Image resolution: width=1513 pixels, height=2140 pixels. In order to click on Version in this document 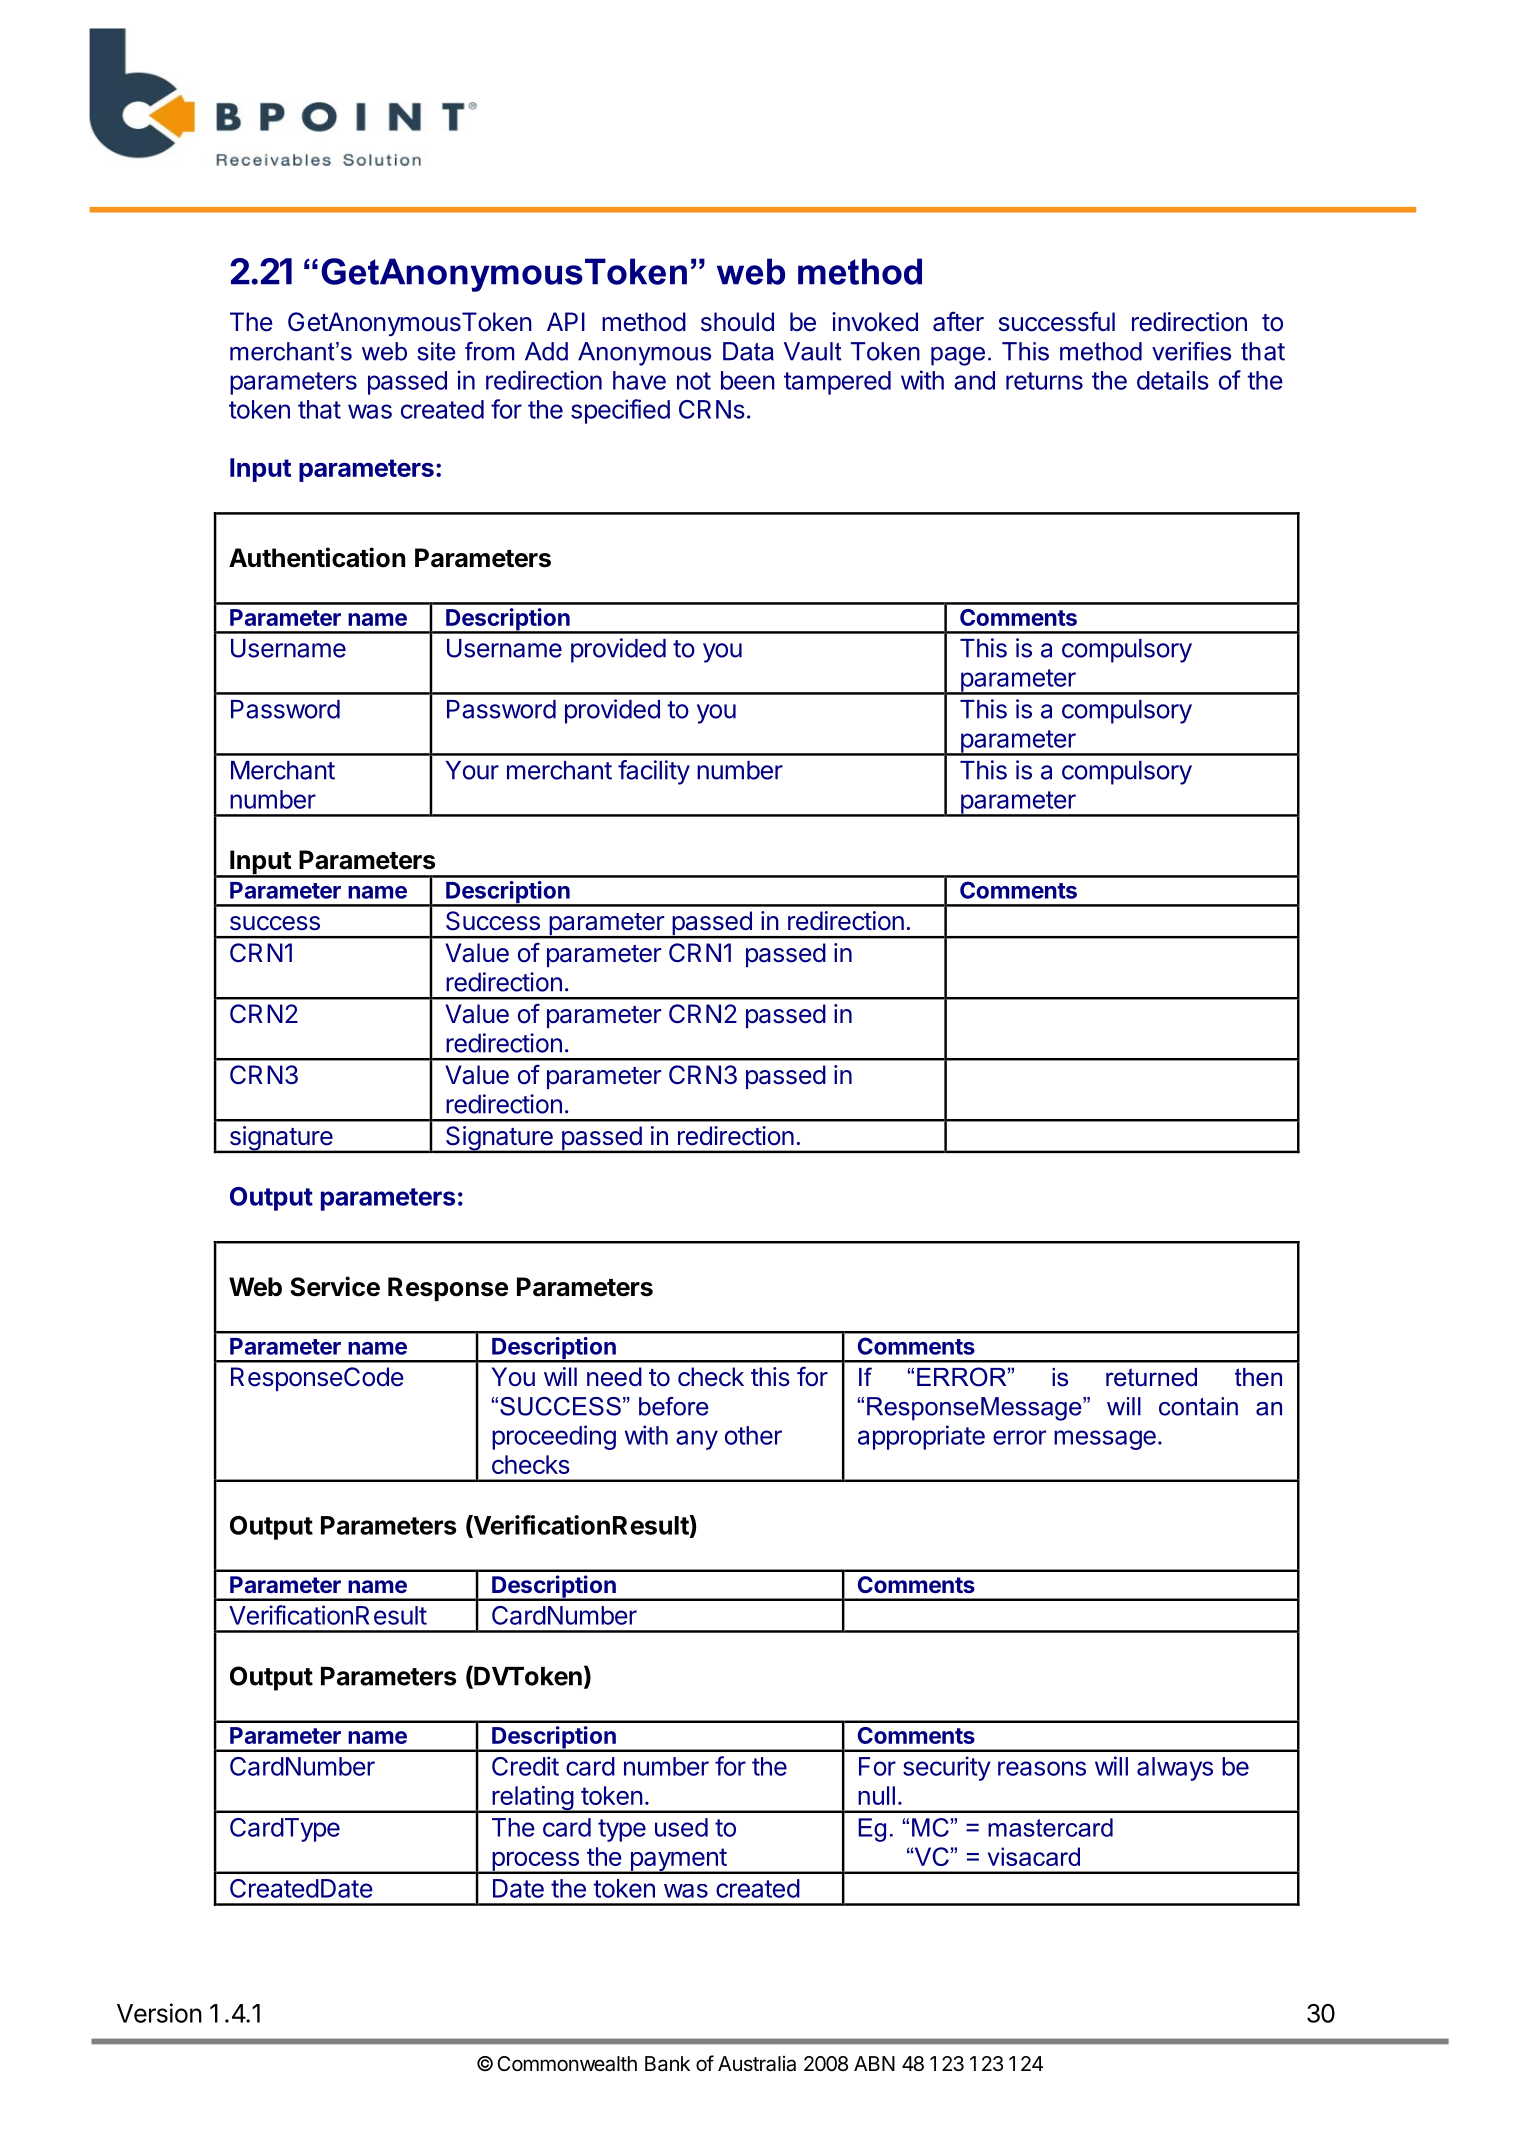, I will do `click(159, 2013)`.
